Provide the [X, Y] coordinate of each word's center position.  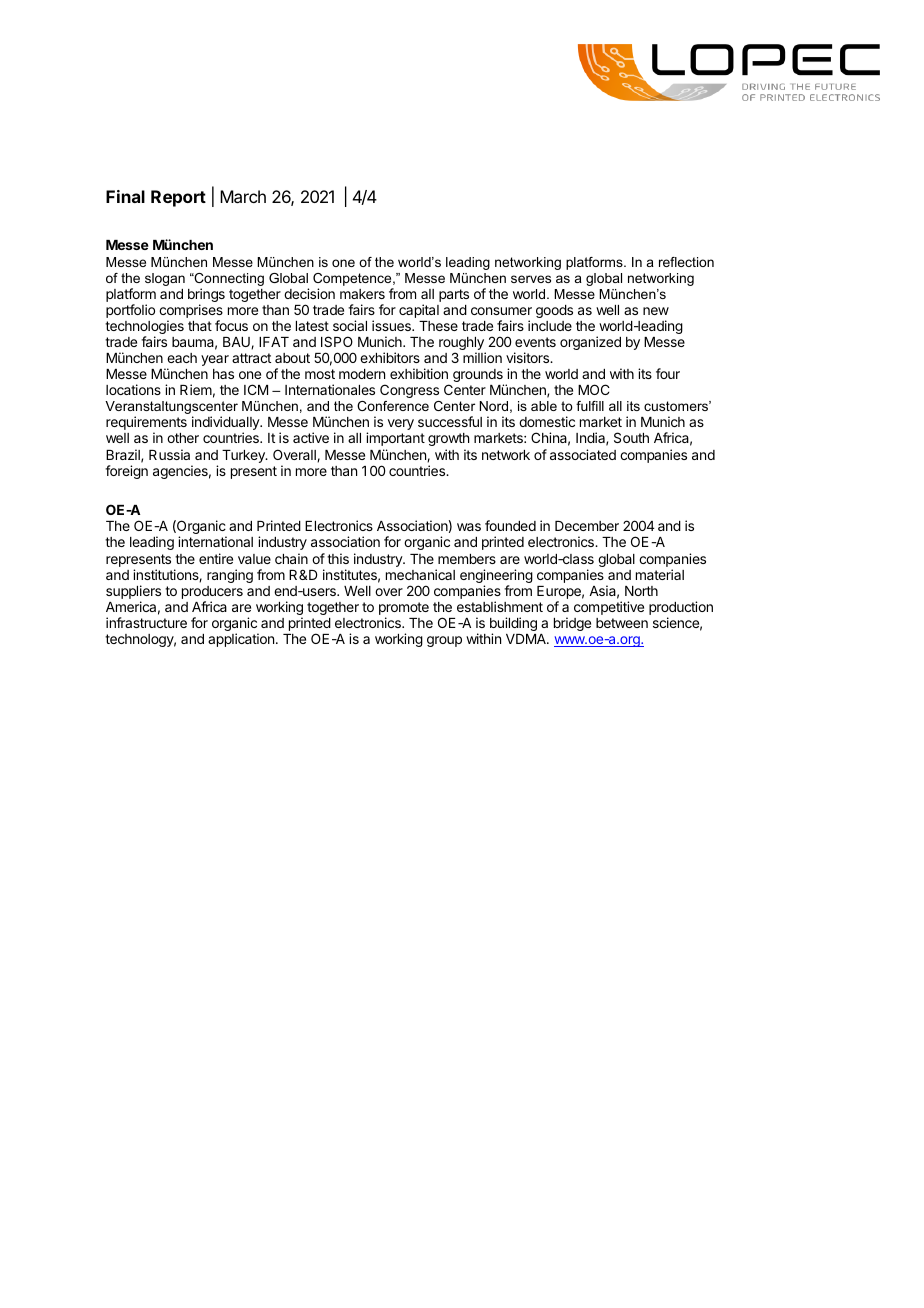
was [469, 527]
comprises [191, 312]
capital [419, 311]
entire [216, 558]
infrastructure [146, 622]
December [587, 526]
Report [178, 198]
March [243, 196]
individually [227, 424]
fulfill [590, 406]
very [401, 424]
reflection [686, 262]
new [656, 311]
